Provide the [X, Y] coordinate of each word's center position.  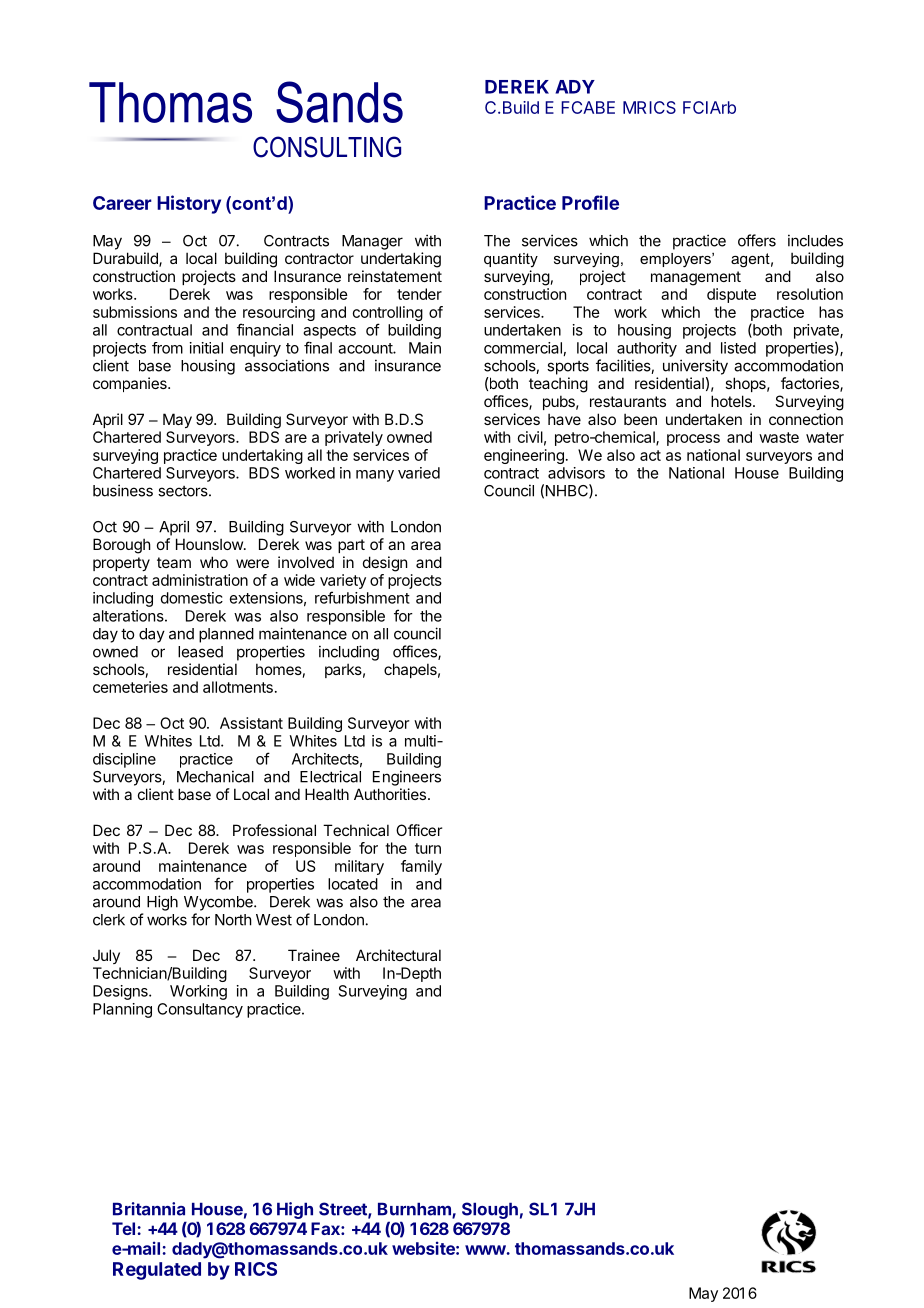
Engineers [407, 778]
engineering [524, 456]
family [421, 867]
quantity [511, 260]
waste [779, 437]
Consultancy [200, 1010]
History [189, 204]
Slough [490, 1210]
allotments [238, 687]
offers [757, 240]
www [486, 1250]
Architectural [398, 955]
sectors [184, 491]
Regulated [157, 1271]
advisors [576, 473]
